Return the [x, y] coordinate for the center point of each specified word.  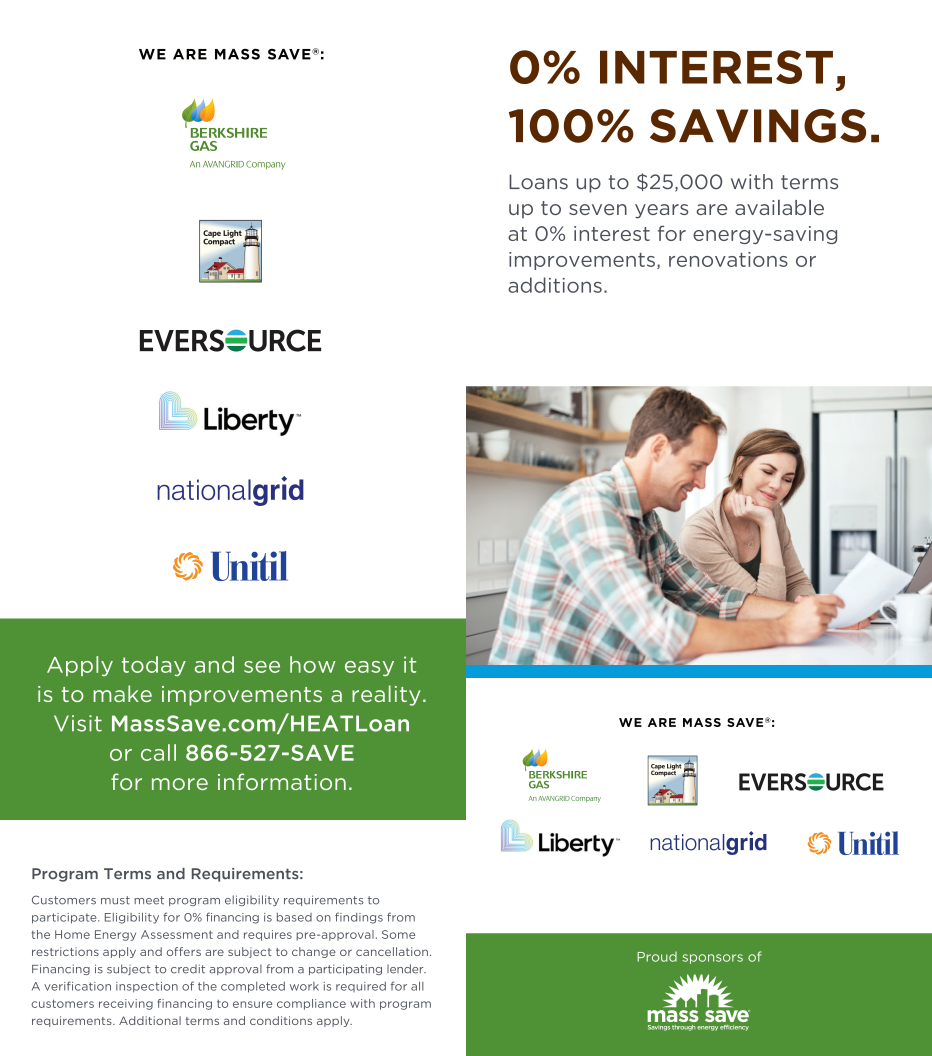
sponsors [712, 959]
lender [406, 969]
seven [598, 209]
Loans [538, 182]
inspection [147, 987]
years [661, 211]
